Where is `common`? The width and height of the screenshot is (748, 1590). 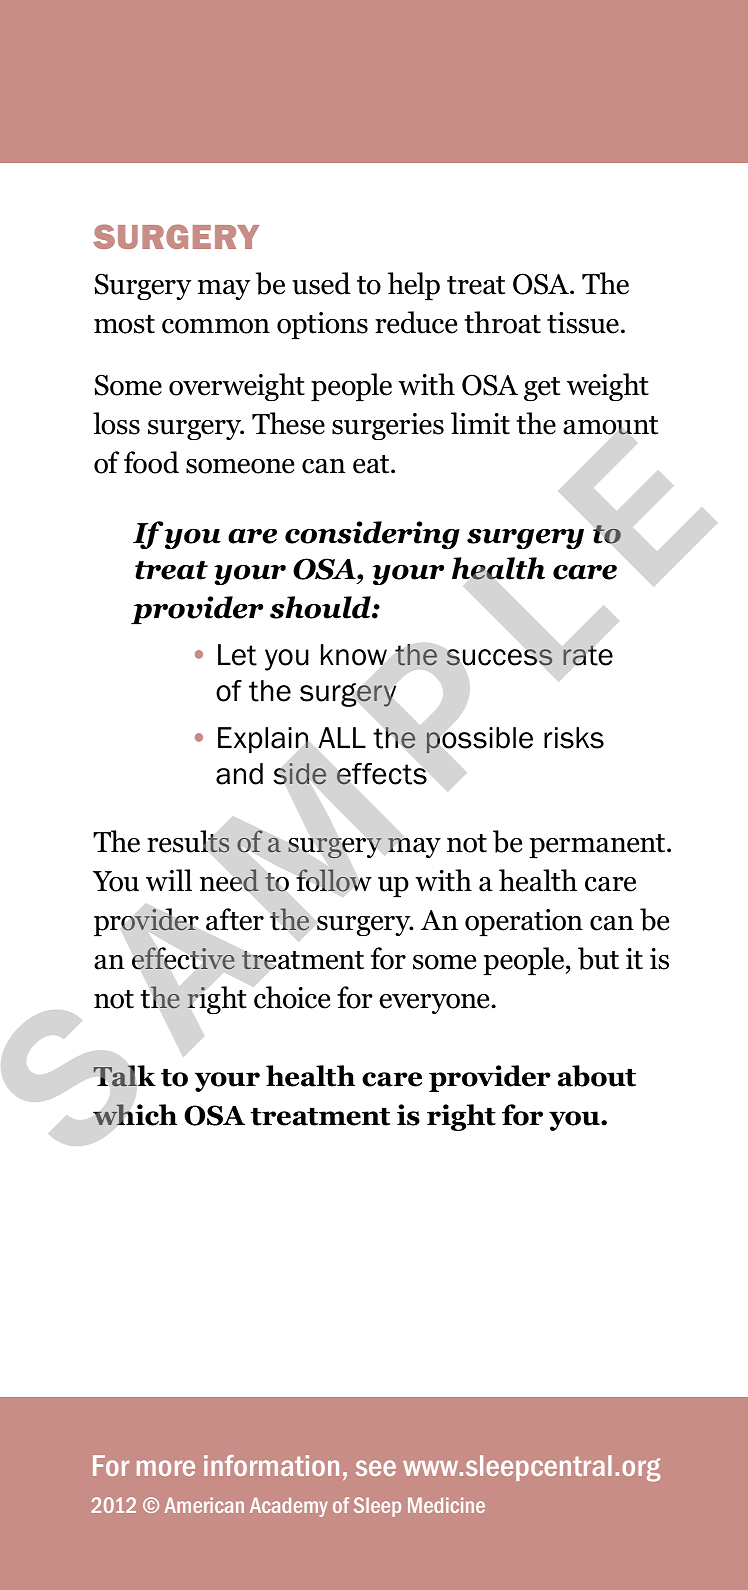 common is located at coordinates (216, 326).
